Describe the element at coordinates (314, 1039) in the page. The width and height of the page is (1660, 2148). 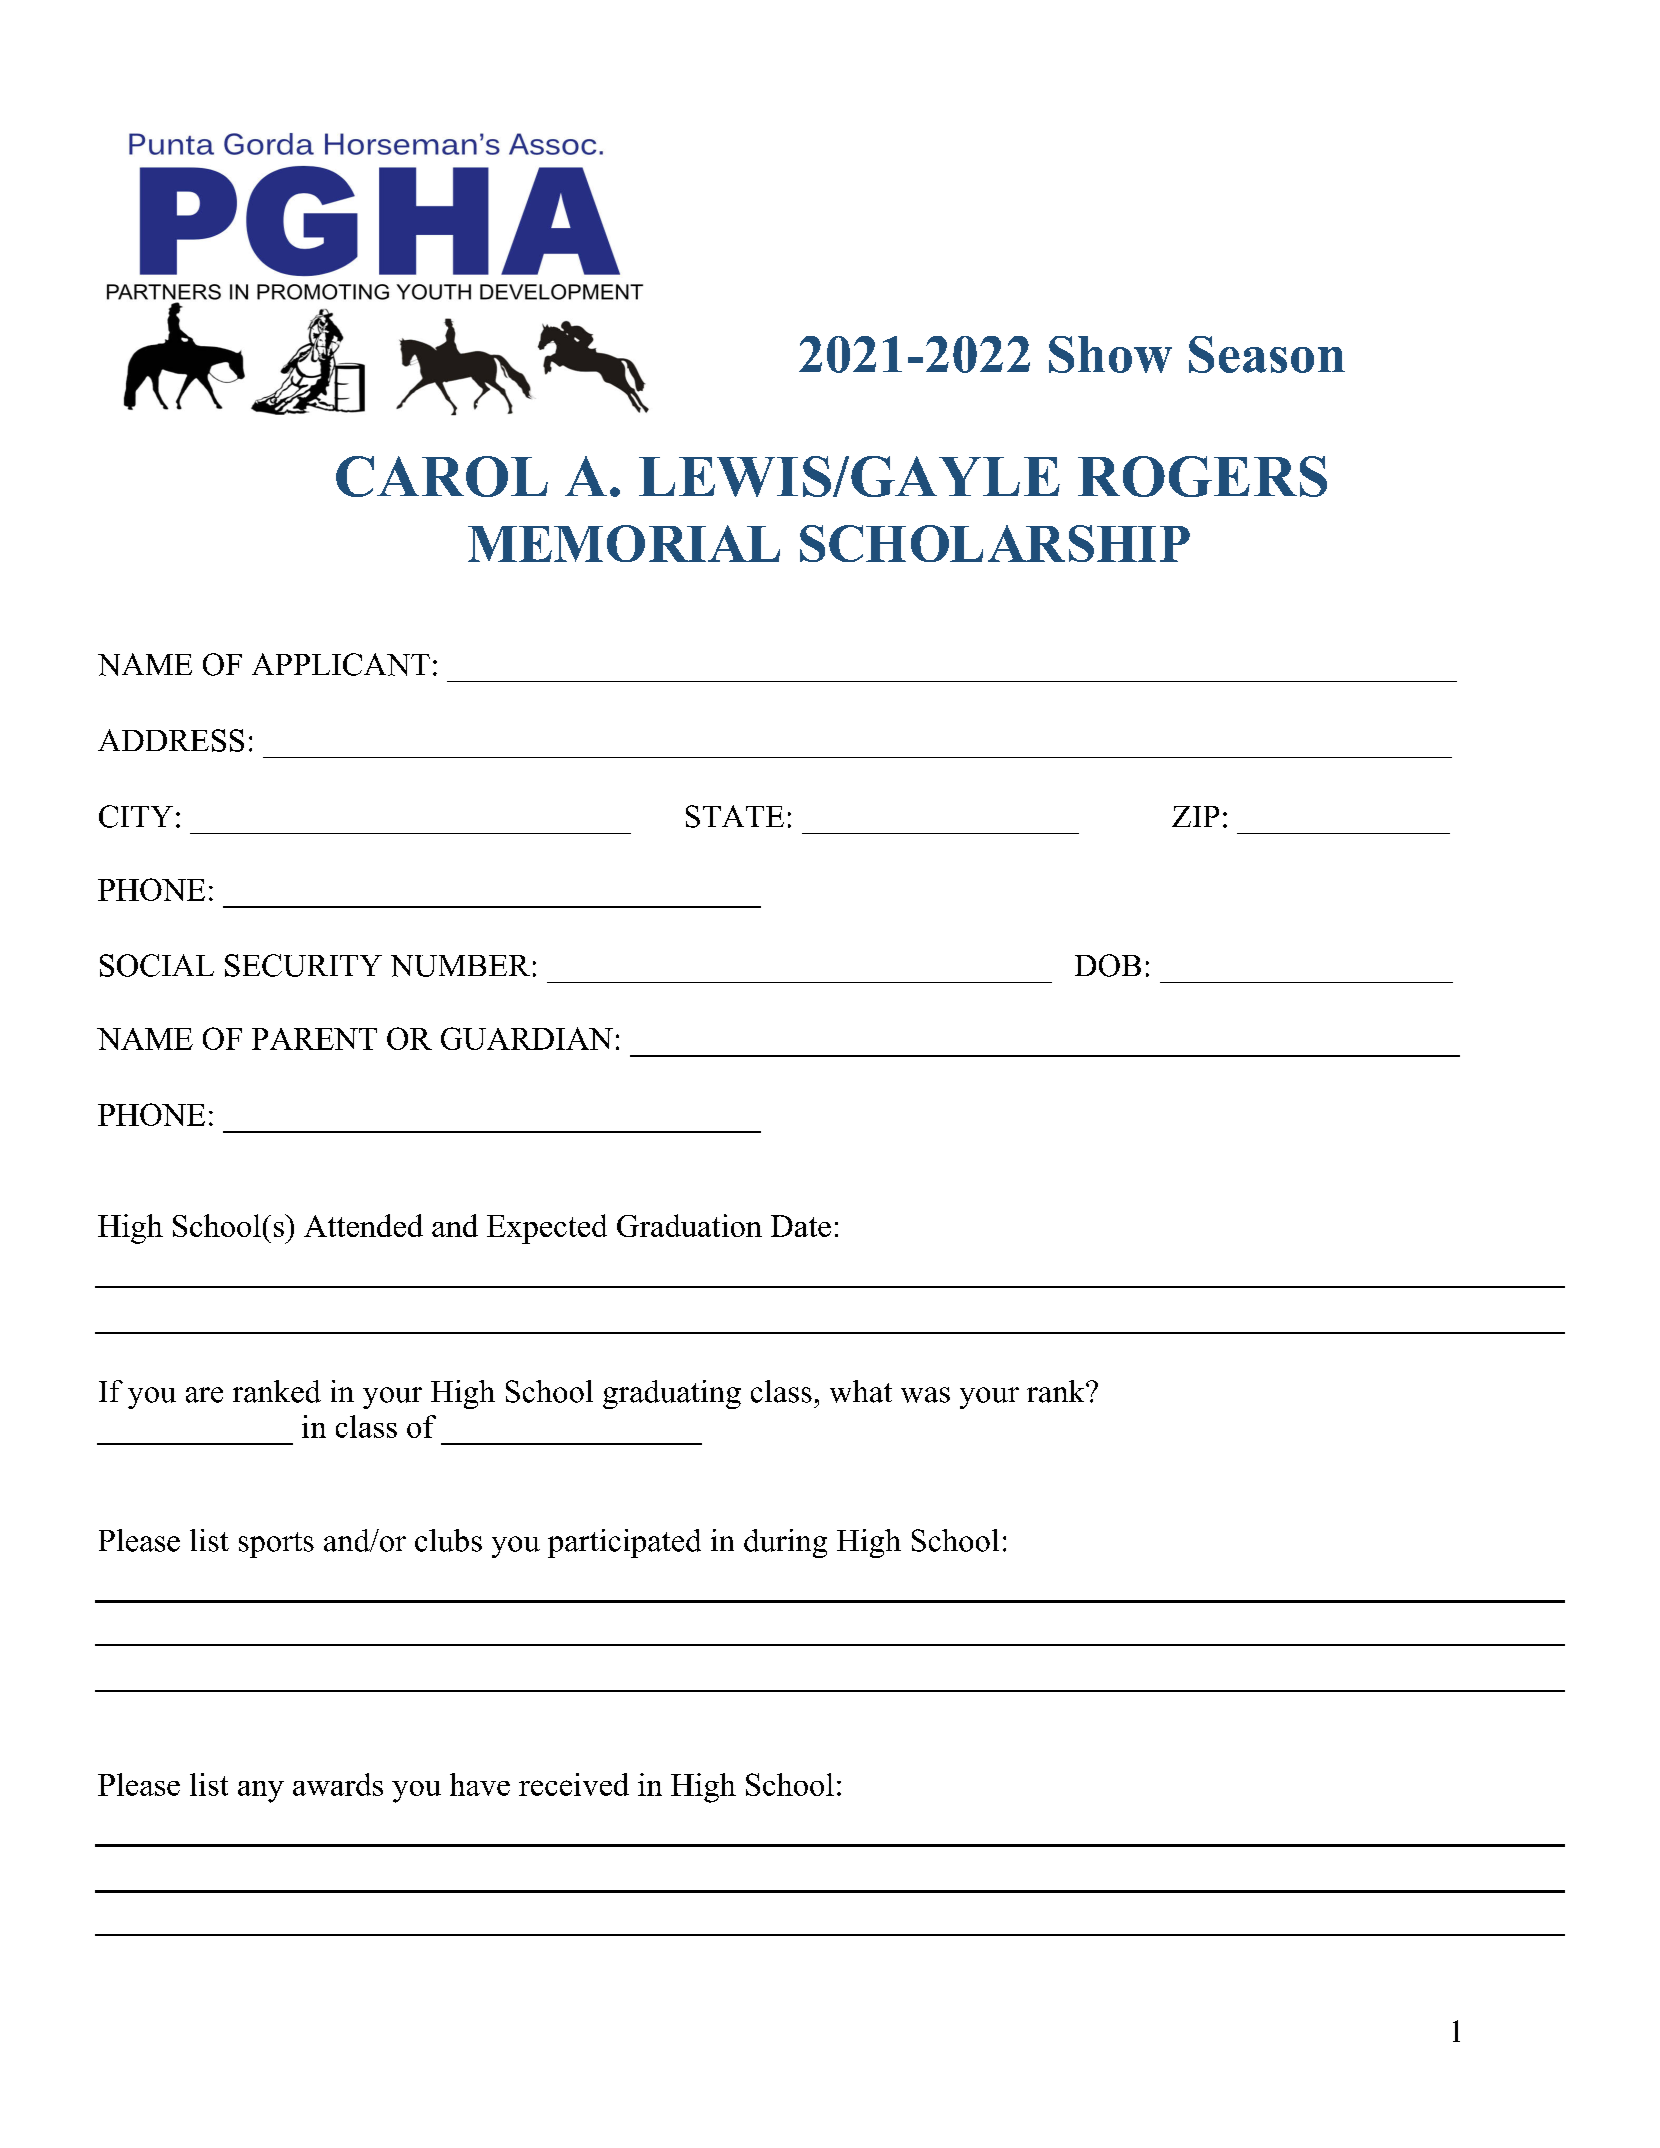
I see `PARENT` at that location.
